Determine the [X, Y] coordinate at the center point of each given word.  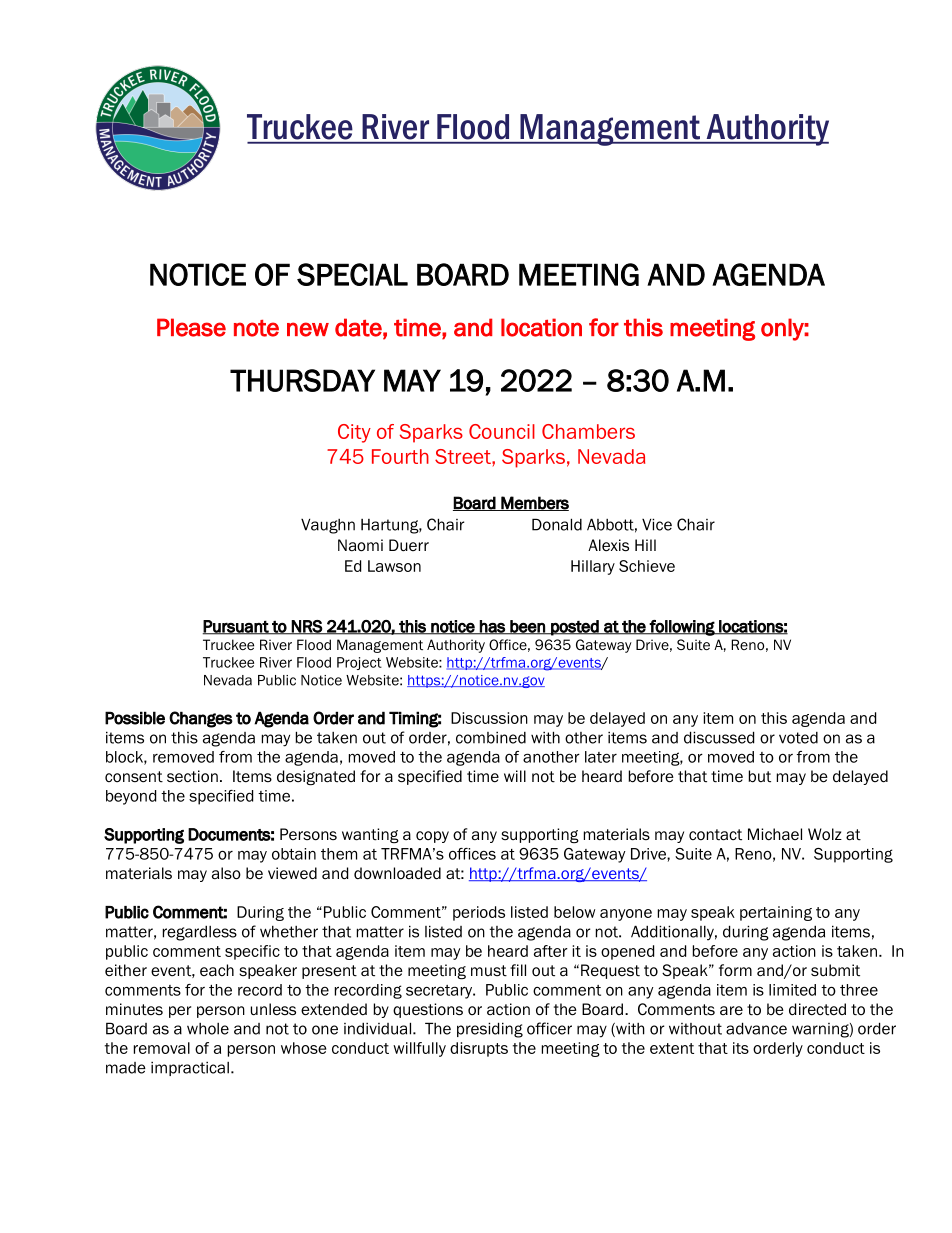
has [492, 627]
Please [191, 327]
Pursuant [236, 627]
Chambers [588, 431]
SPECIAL [352, 274]
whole [208, 1029]
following [682, 628]
